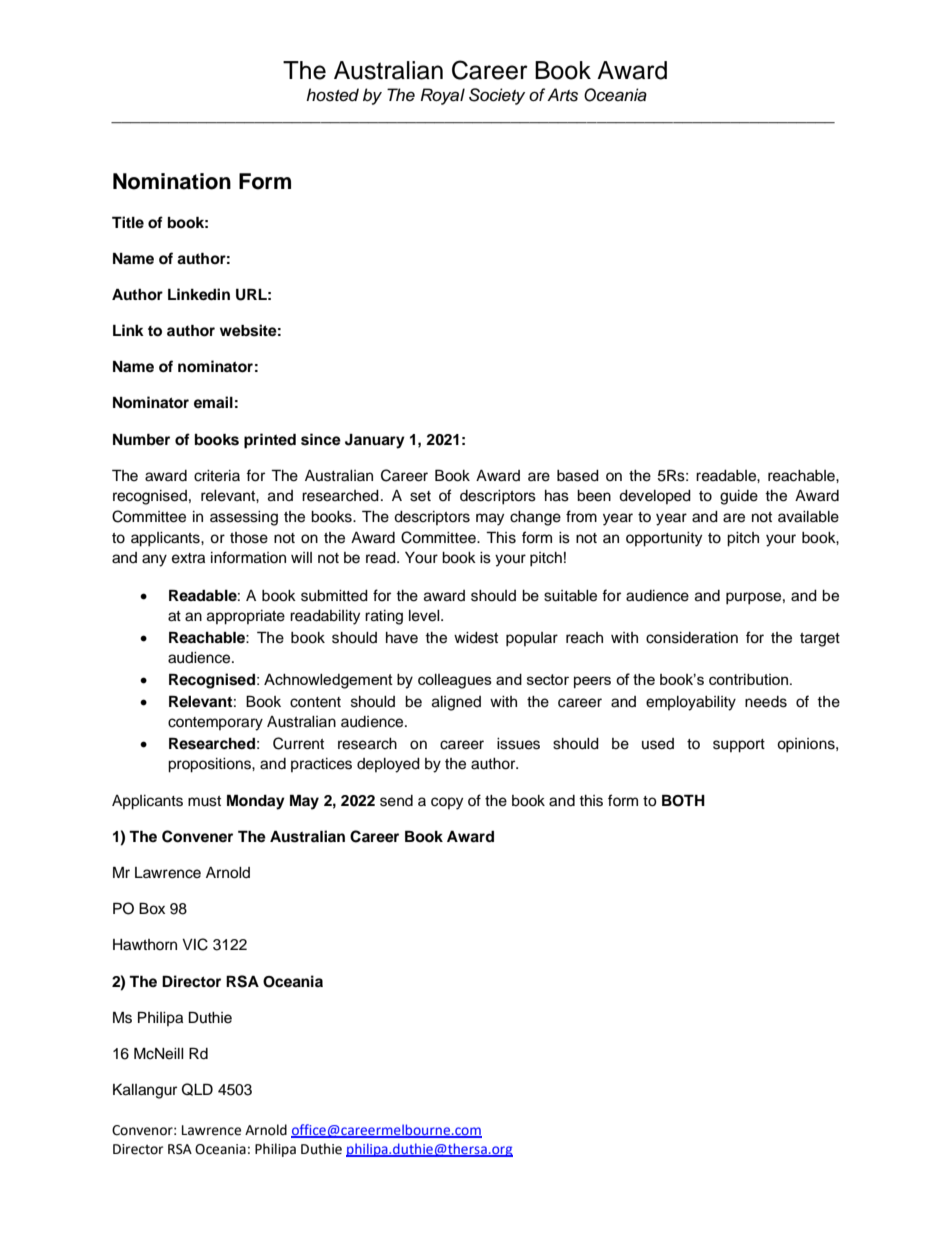 The height and width of the screenshot is (1233, 952). I want to click on QLD, so click(197, 1089).
